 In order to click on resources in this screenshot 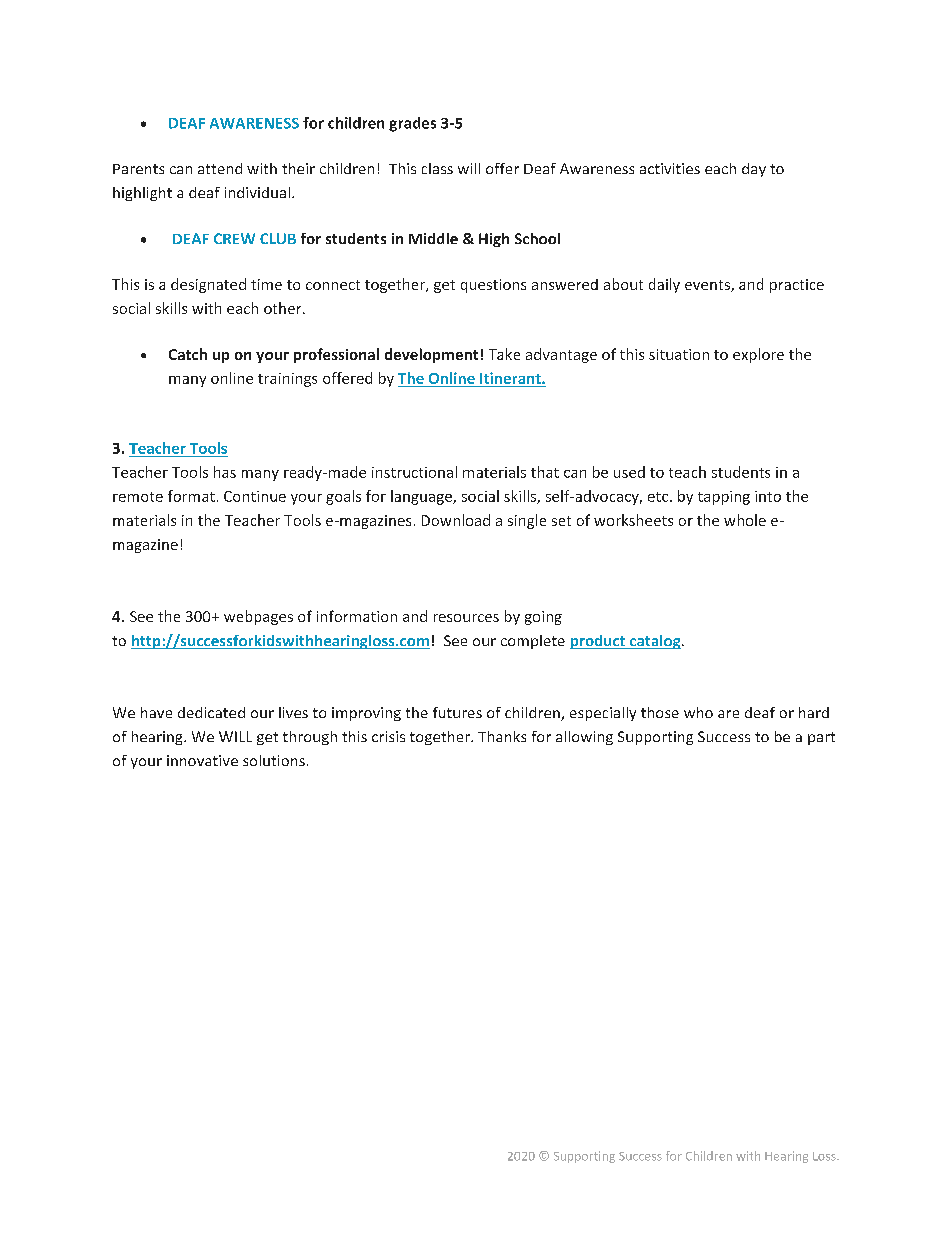, I will do `click(466, 618)`.
